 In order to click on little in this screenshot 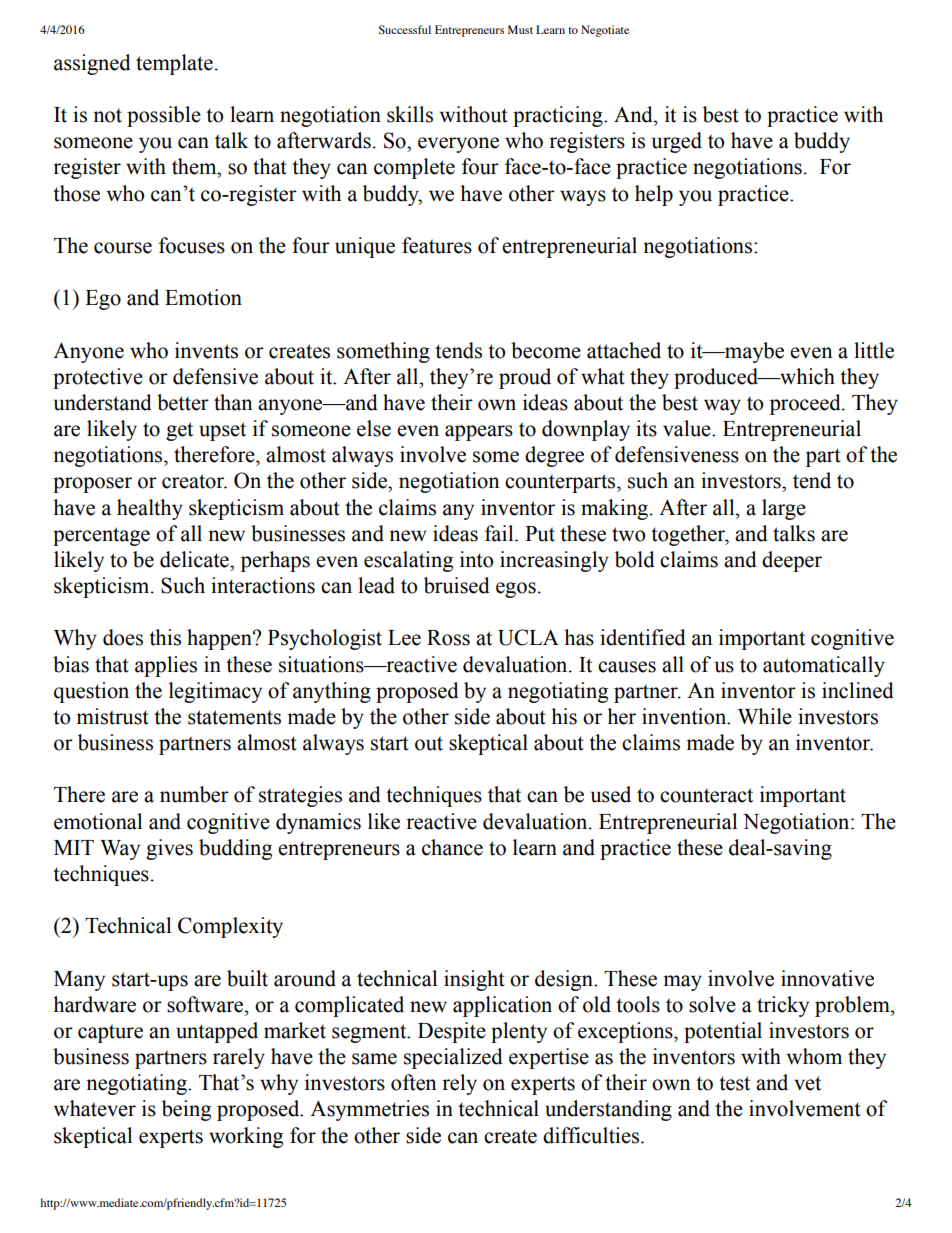, I will do `click(874, 350)`.
